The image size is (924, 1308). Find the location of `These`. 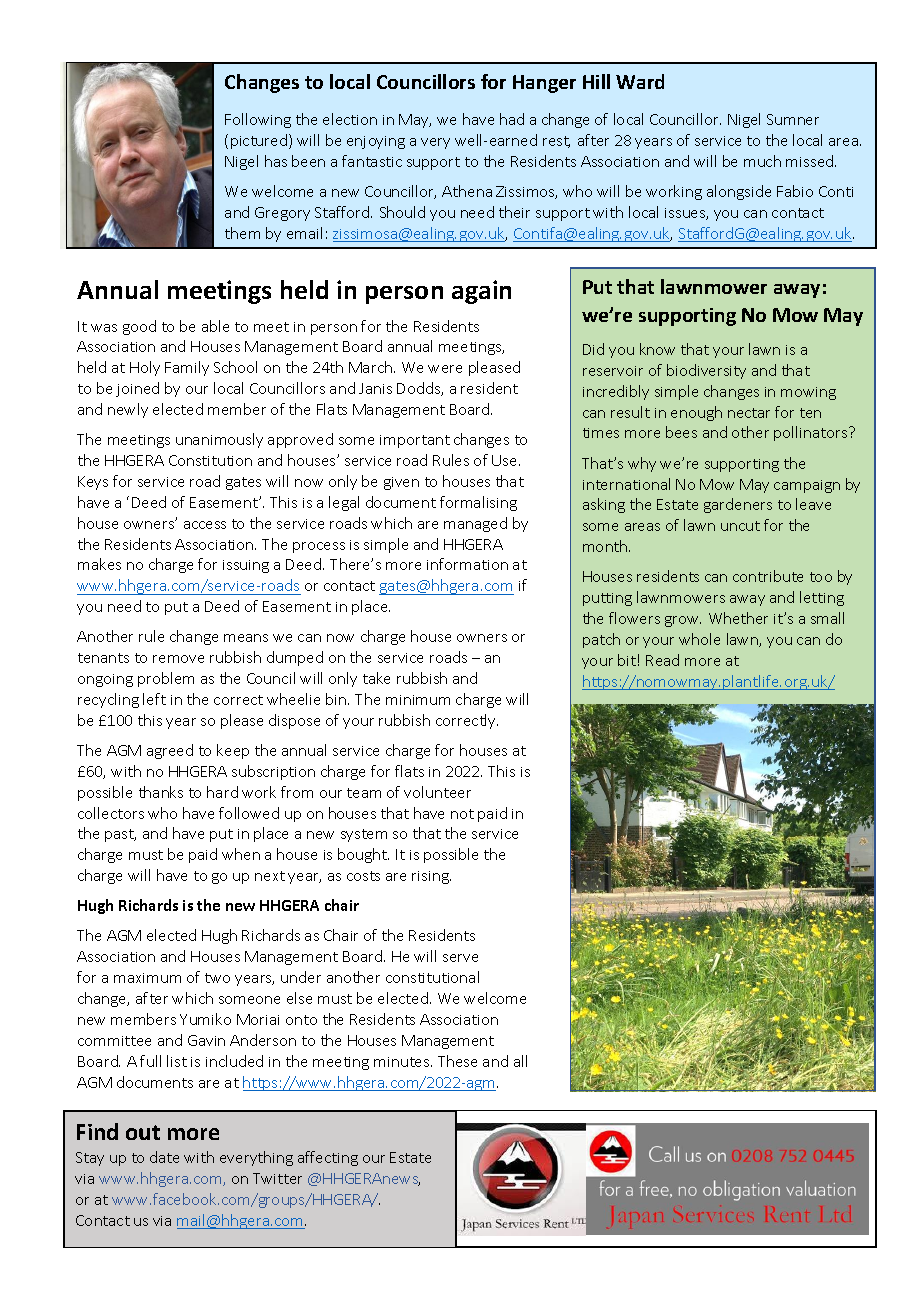

These is located at coordinates (457, 1061).
